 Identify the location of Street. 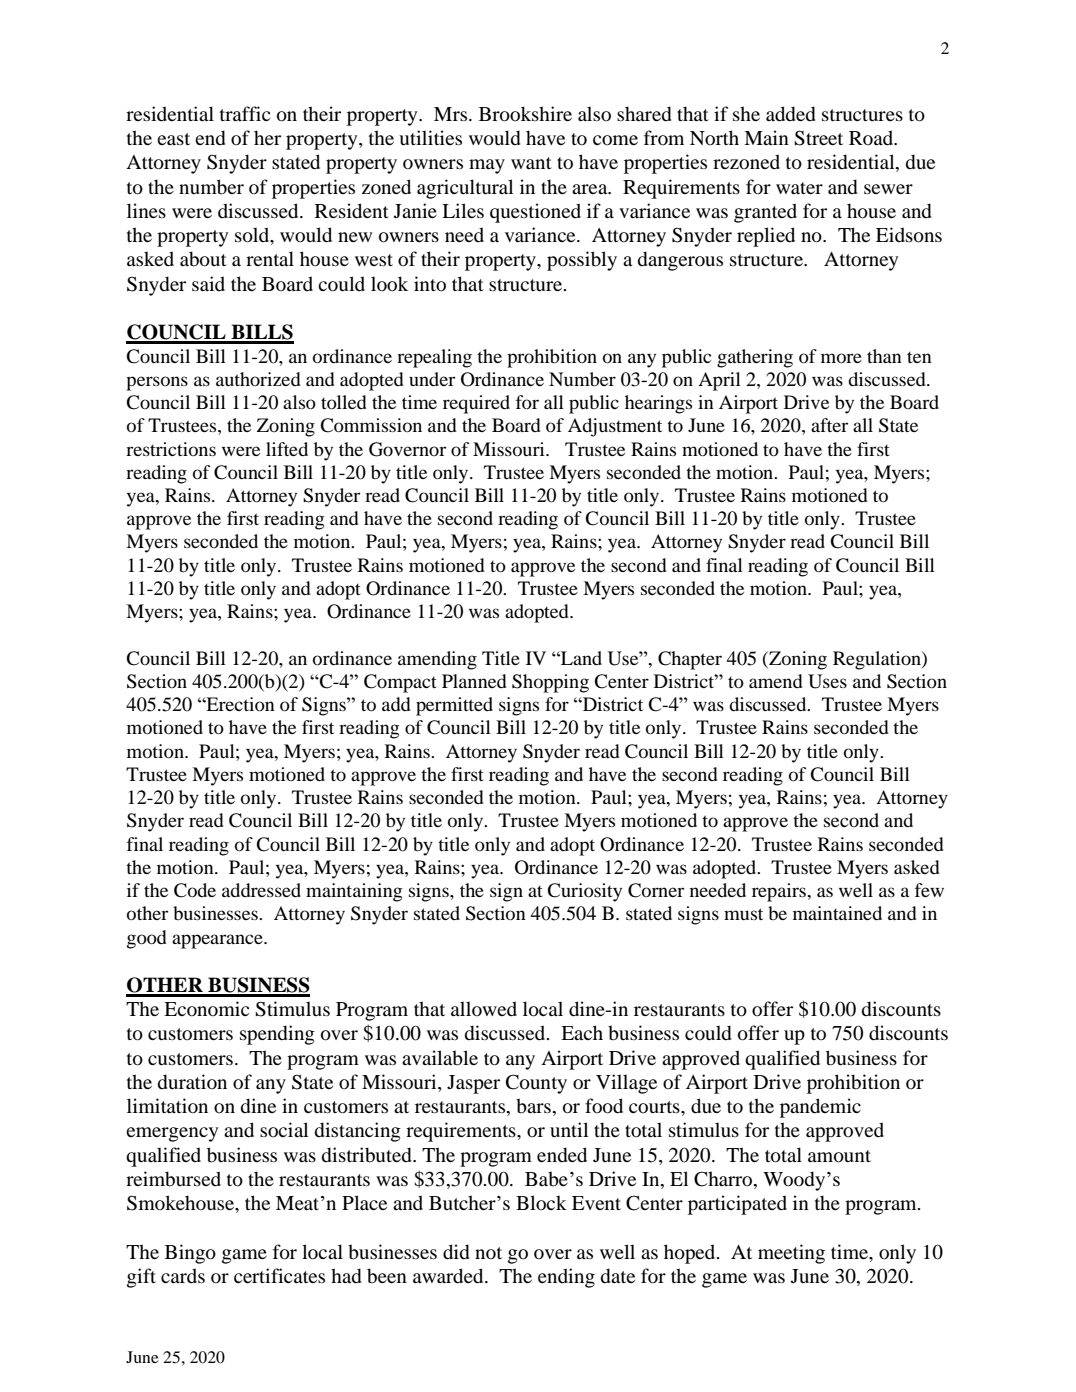
(818, 138).
